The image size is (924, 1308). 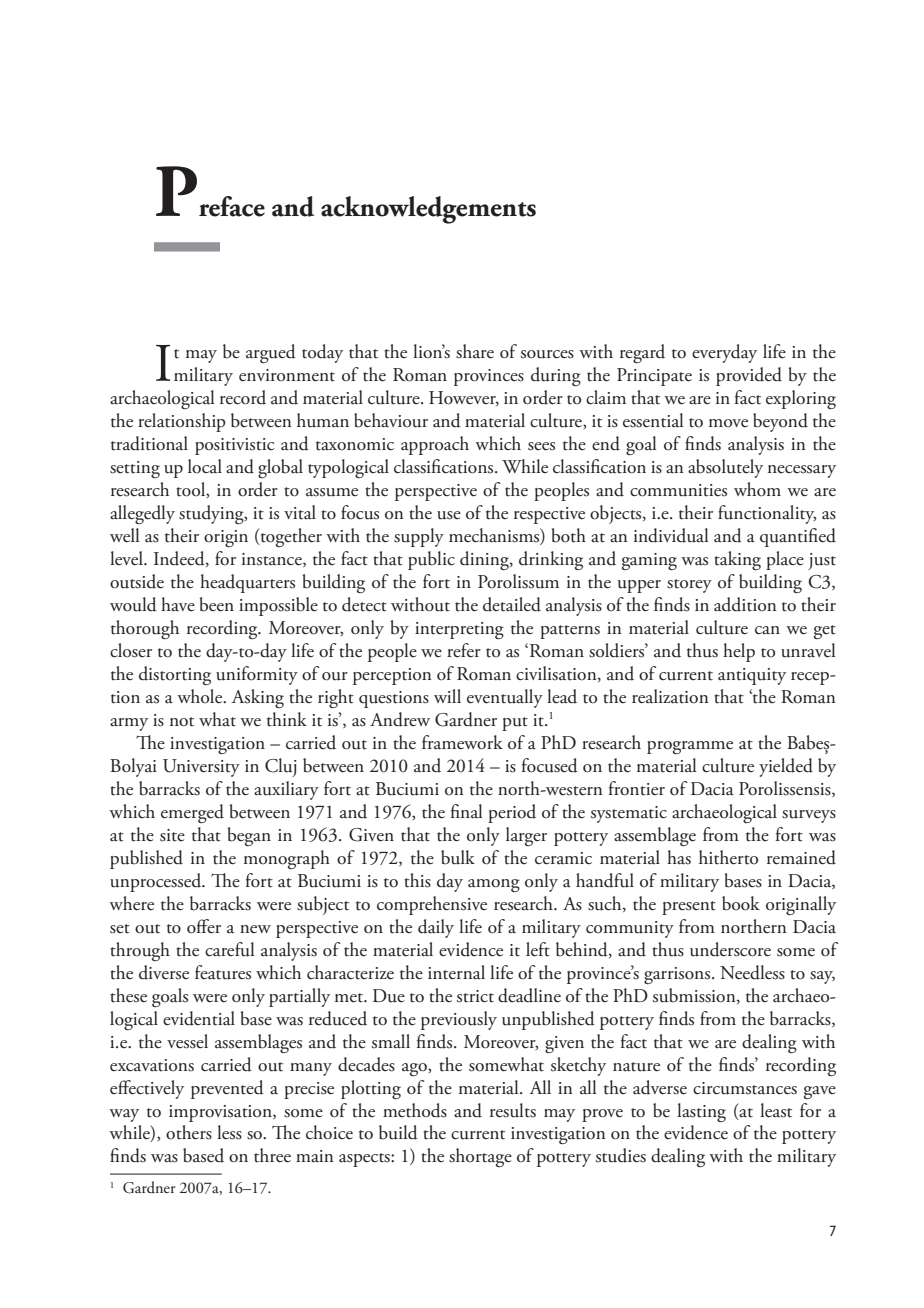 What do you see at coordinates (701, 1112) in the screenshot?
I see `lasting` at bounding box center [701, 1112].
